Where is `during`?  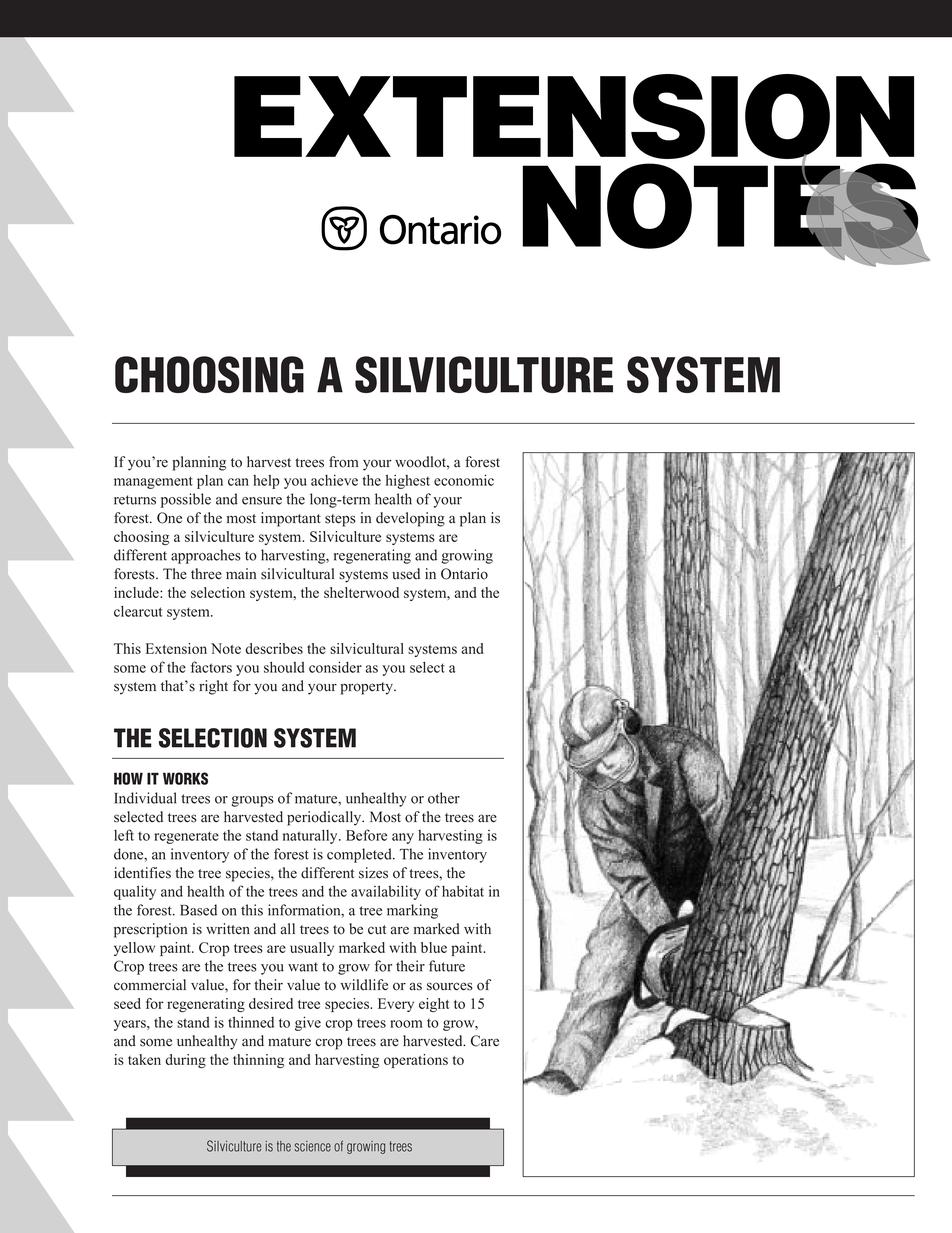
during is located at coordinates (185, 1061).
